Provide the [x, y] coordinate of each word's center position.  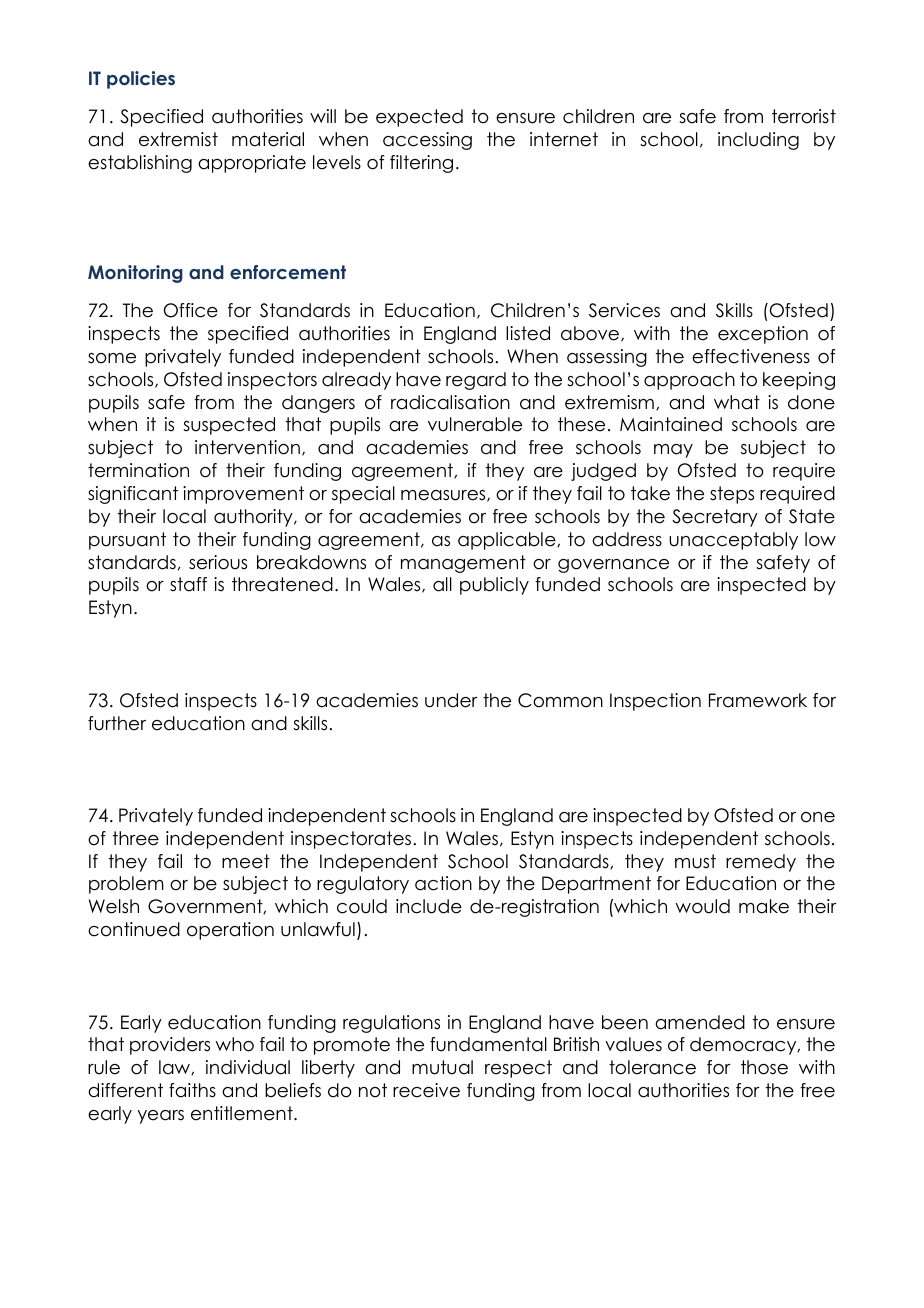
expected [419, 118]
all [442, 584]
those [764, 1067]
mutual [442, 1067]
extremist [178, 139]
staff [188, 584]
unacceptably [733, 541]
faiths [192, 1090]
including [758, 141]
